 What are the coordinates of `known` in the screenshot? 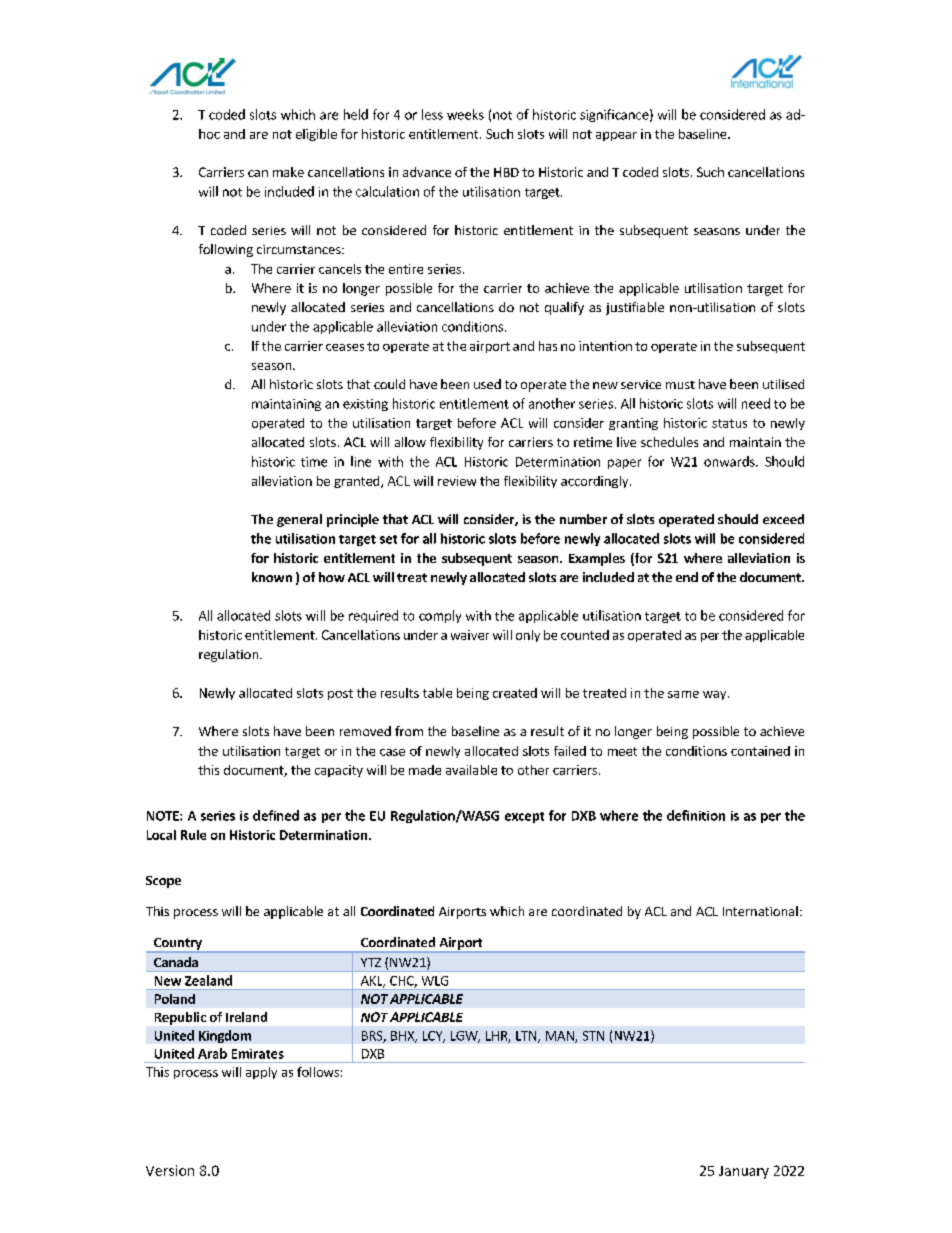 It's located at (272, 577).
